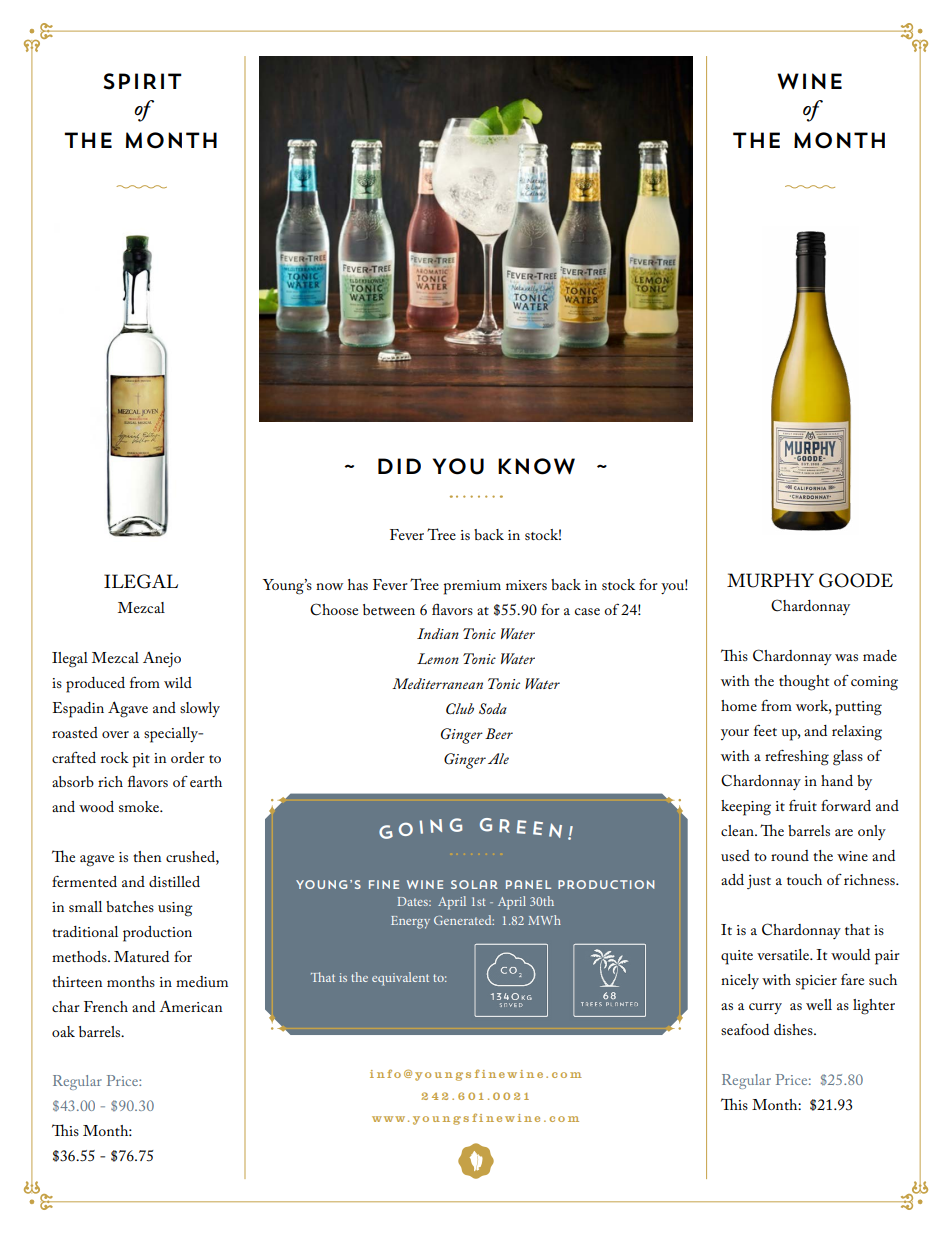  Describe the element at coordinates (399, 466) in the document. I see `DID` at that location.
